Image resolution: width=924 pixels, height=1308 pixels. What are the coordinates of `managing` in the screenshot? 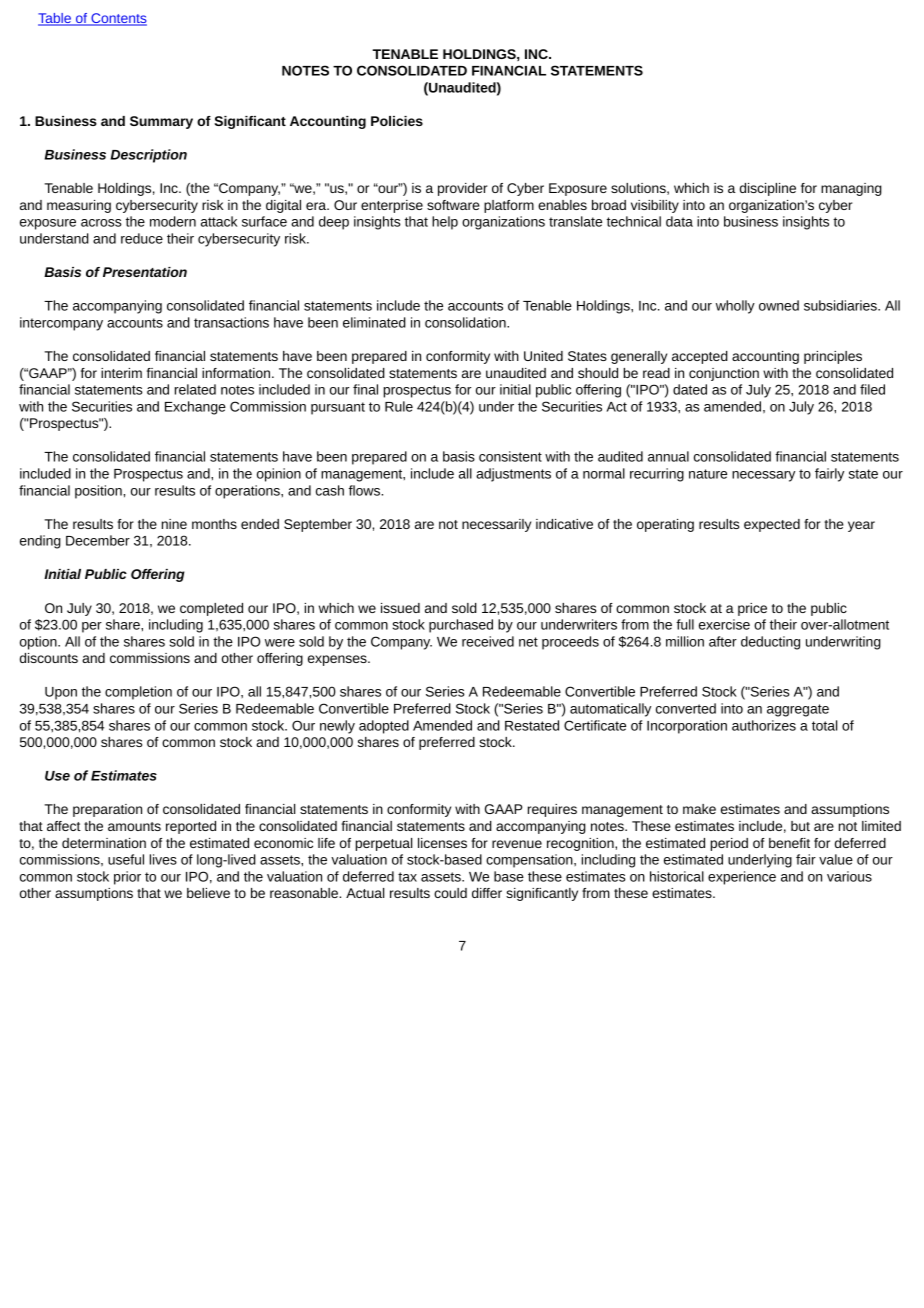 It's located at (851, 189).
